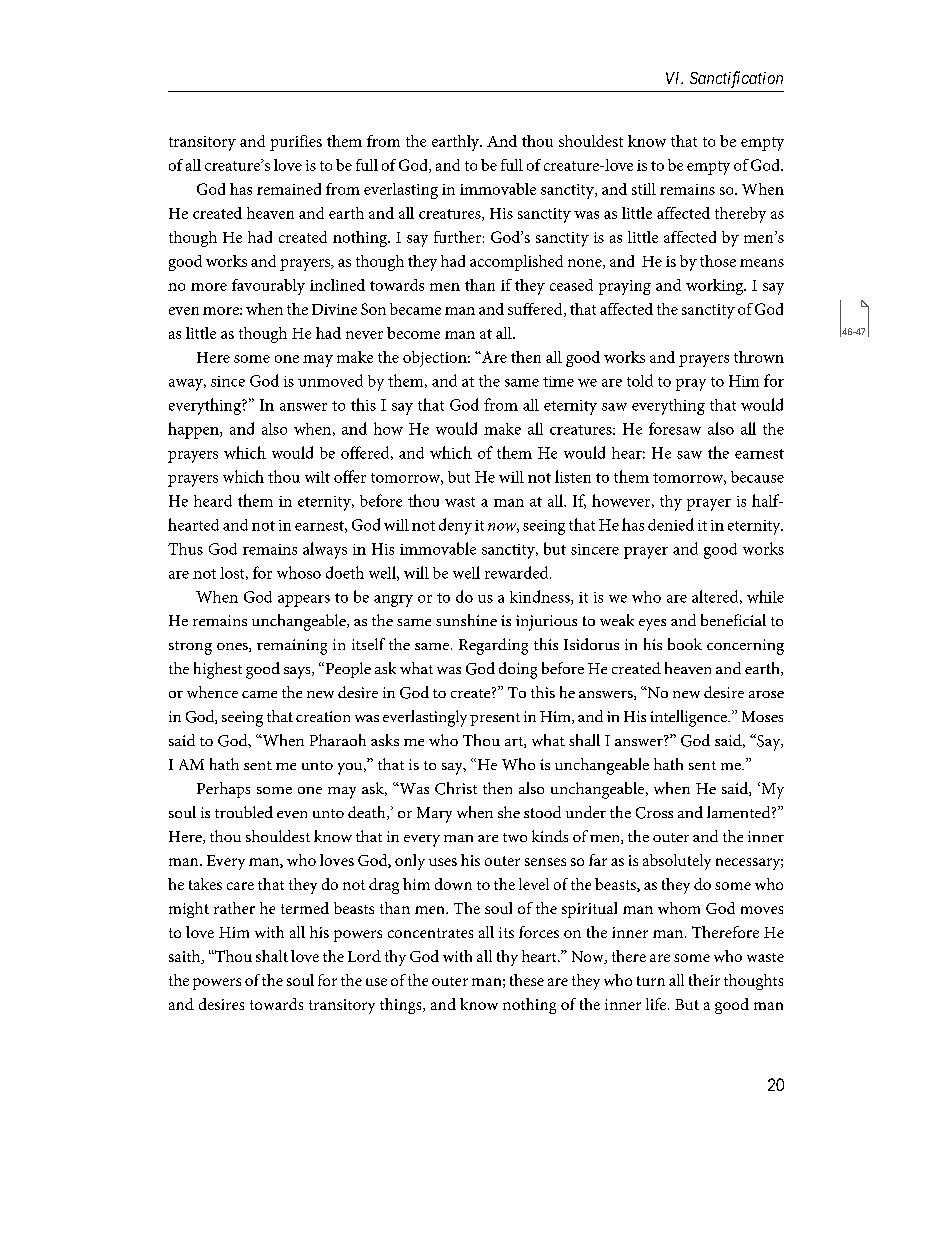 This image has width=952, height=1233. Describe the element at coordinates (644, 189) in the image. I see `still` at that location.
